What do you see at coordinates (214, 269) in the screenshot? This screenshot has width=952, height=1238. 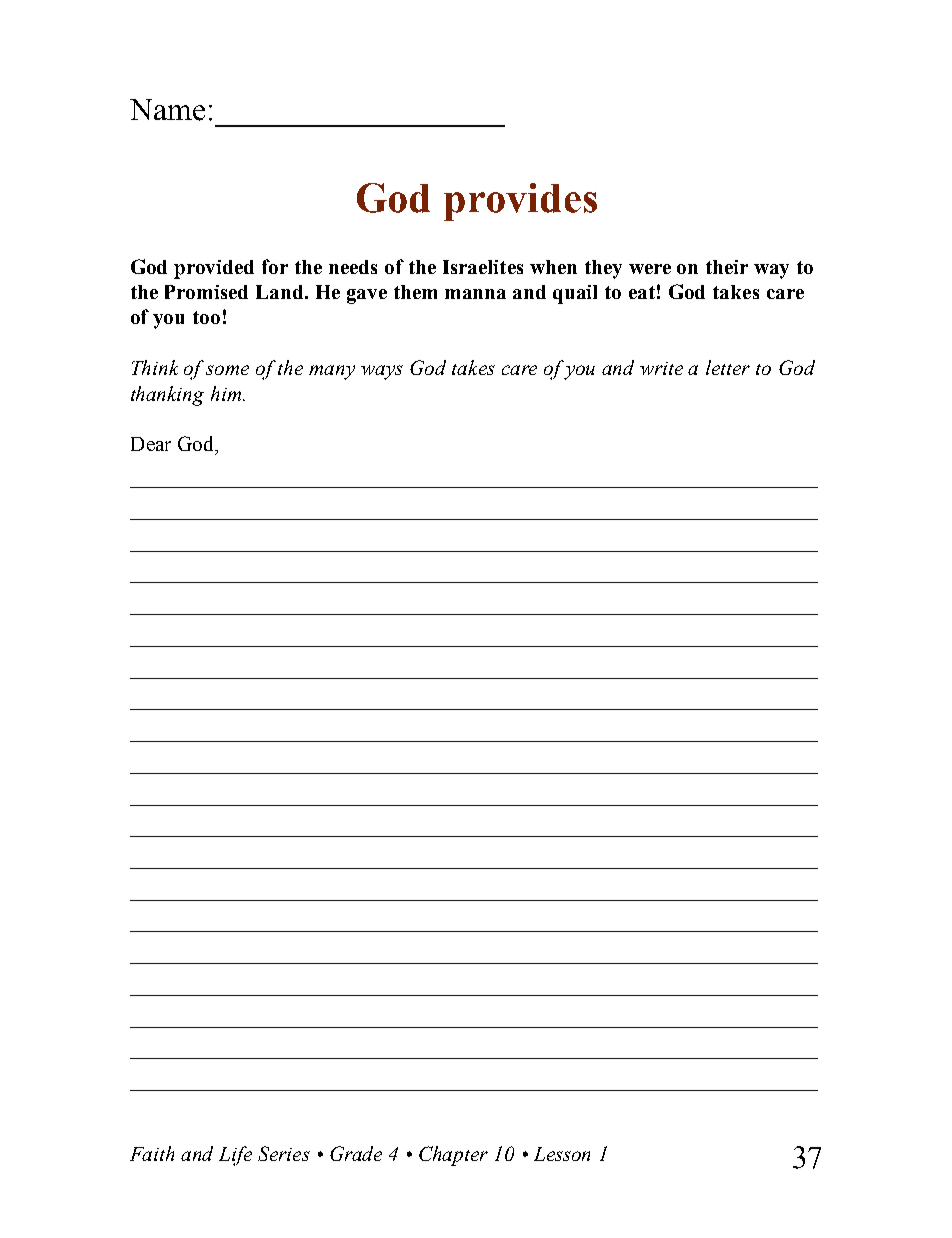 I see `provided` at bounding box center [214, 269].
